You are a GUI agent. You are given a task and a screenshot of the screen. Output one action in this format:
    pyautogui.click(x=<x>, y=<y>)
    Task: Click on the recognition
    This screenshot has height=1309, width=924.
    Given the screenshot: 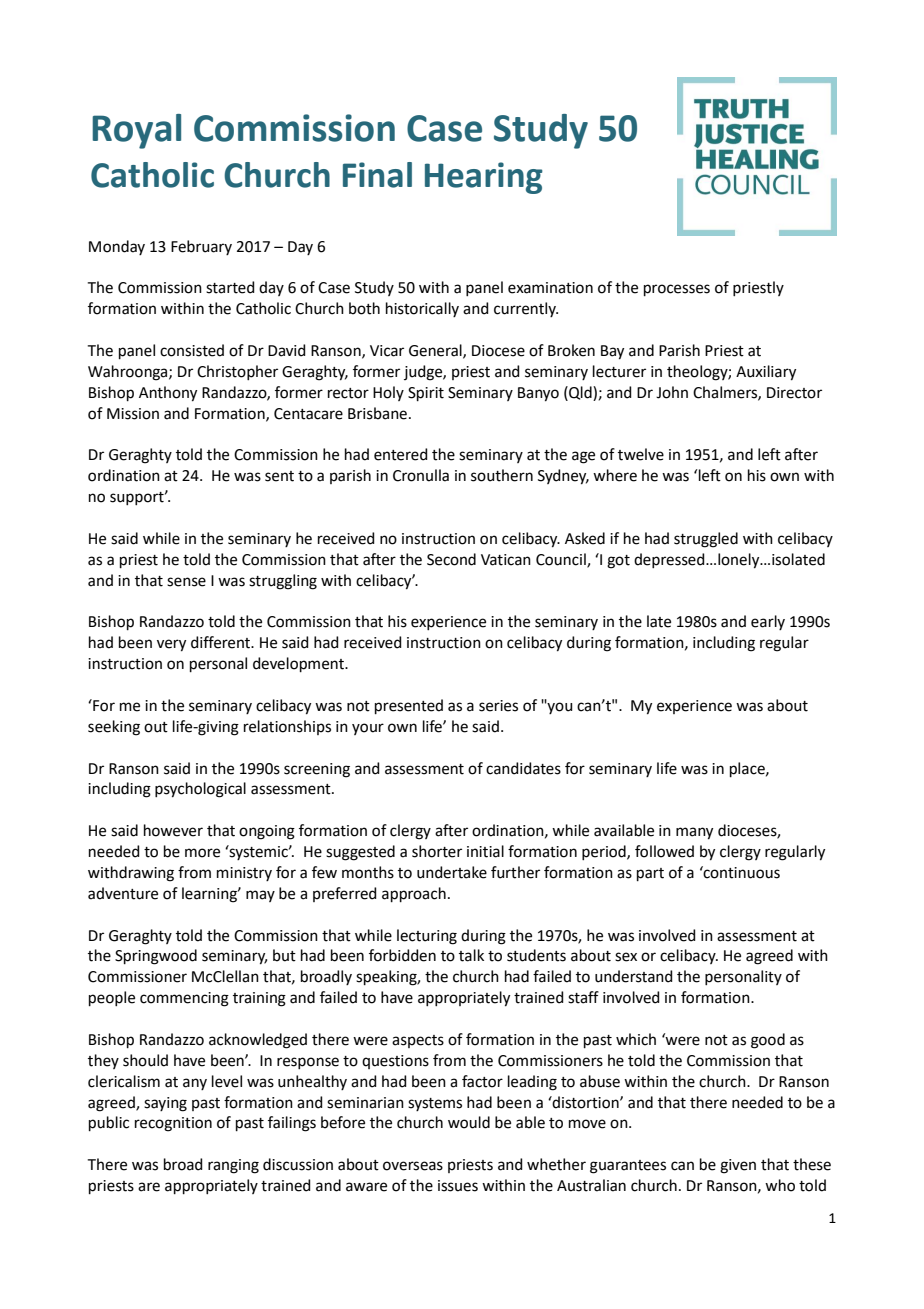 What is the action you would take?
    pyautogui.click(x=173, y=1124)
